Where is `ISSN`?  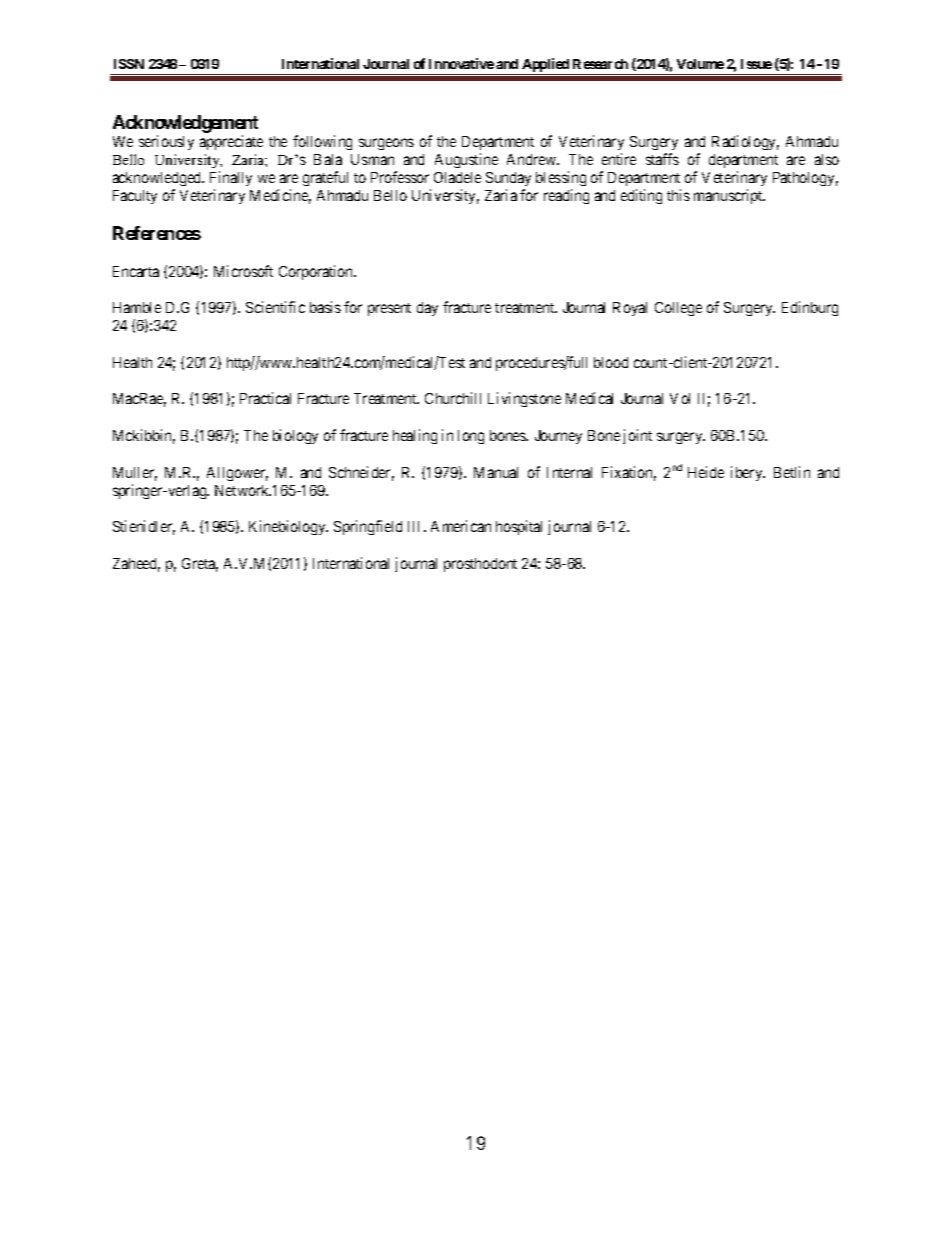 ISSN is located at coordinates (129, 64).
